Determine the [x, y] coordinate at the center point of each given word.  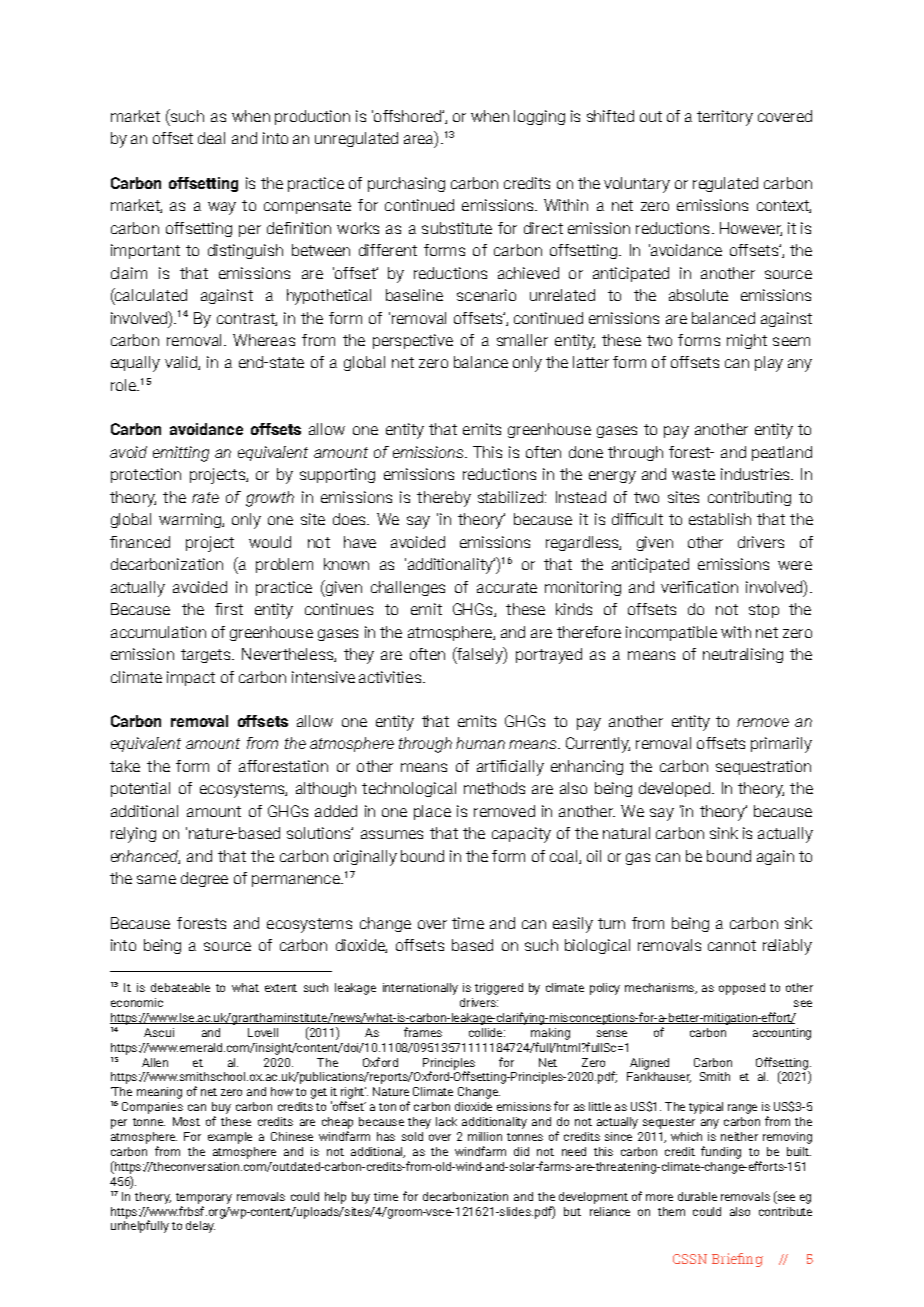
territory [725, 118]
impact [191, 678]
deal [211, 138]
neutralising [743, 655]
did [521, 1151]
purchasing [406, 184]
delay [200, 1227]
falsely [480, 655]
